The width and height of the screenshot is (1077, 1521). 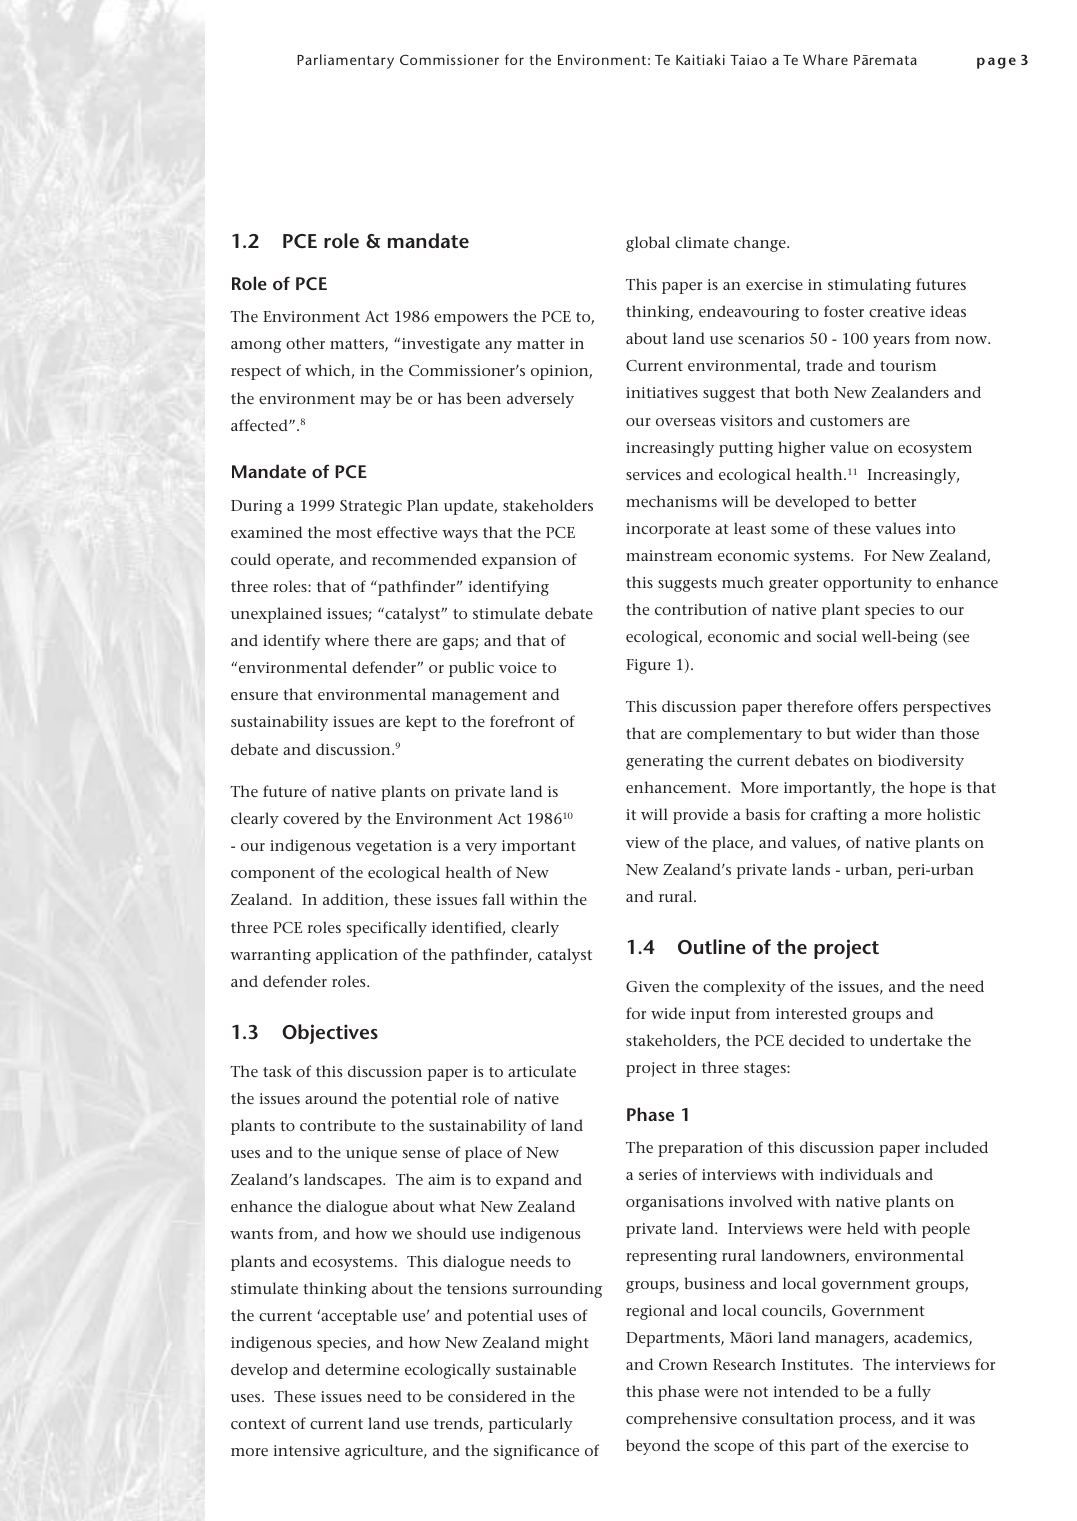 What do you see at coordinates (891, 342) in the screenshot?
I see `years` at bounding box center [891, 342].
